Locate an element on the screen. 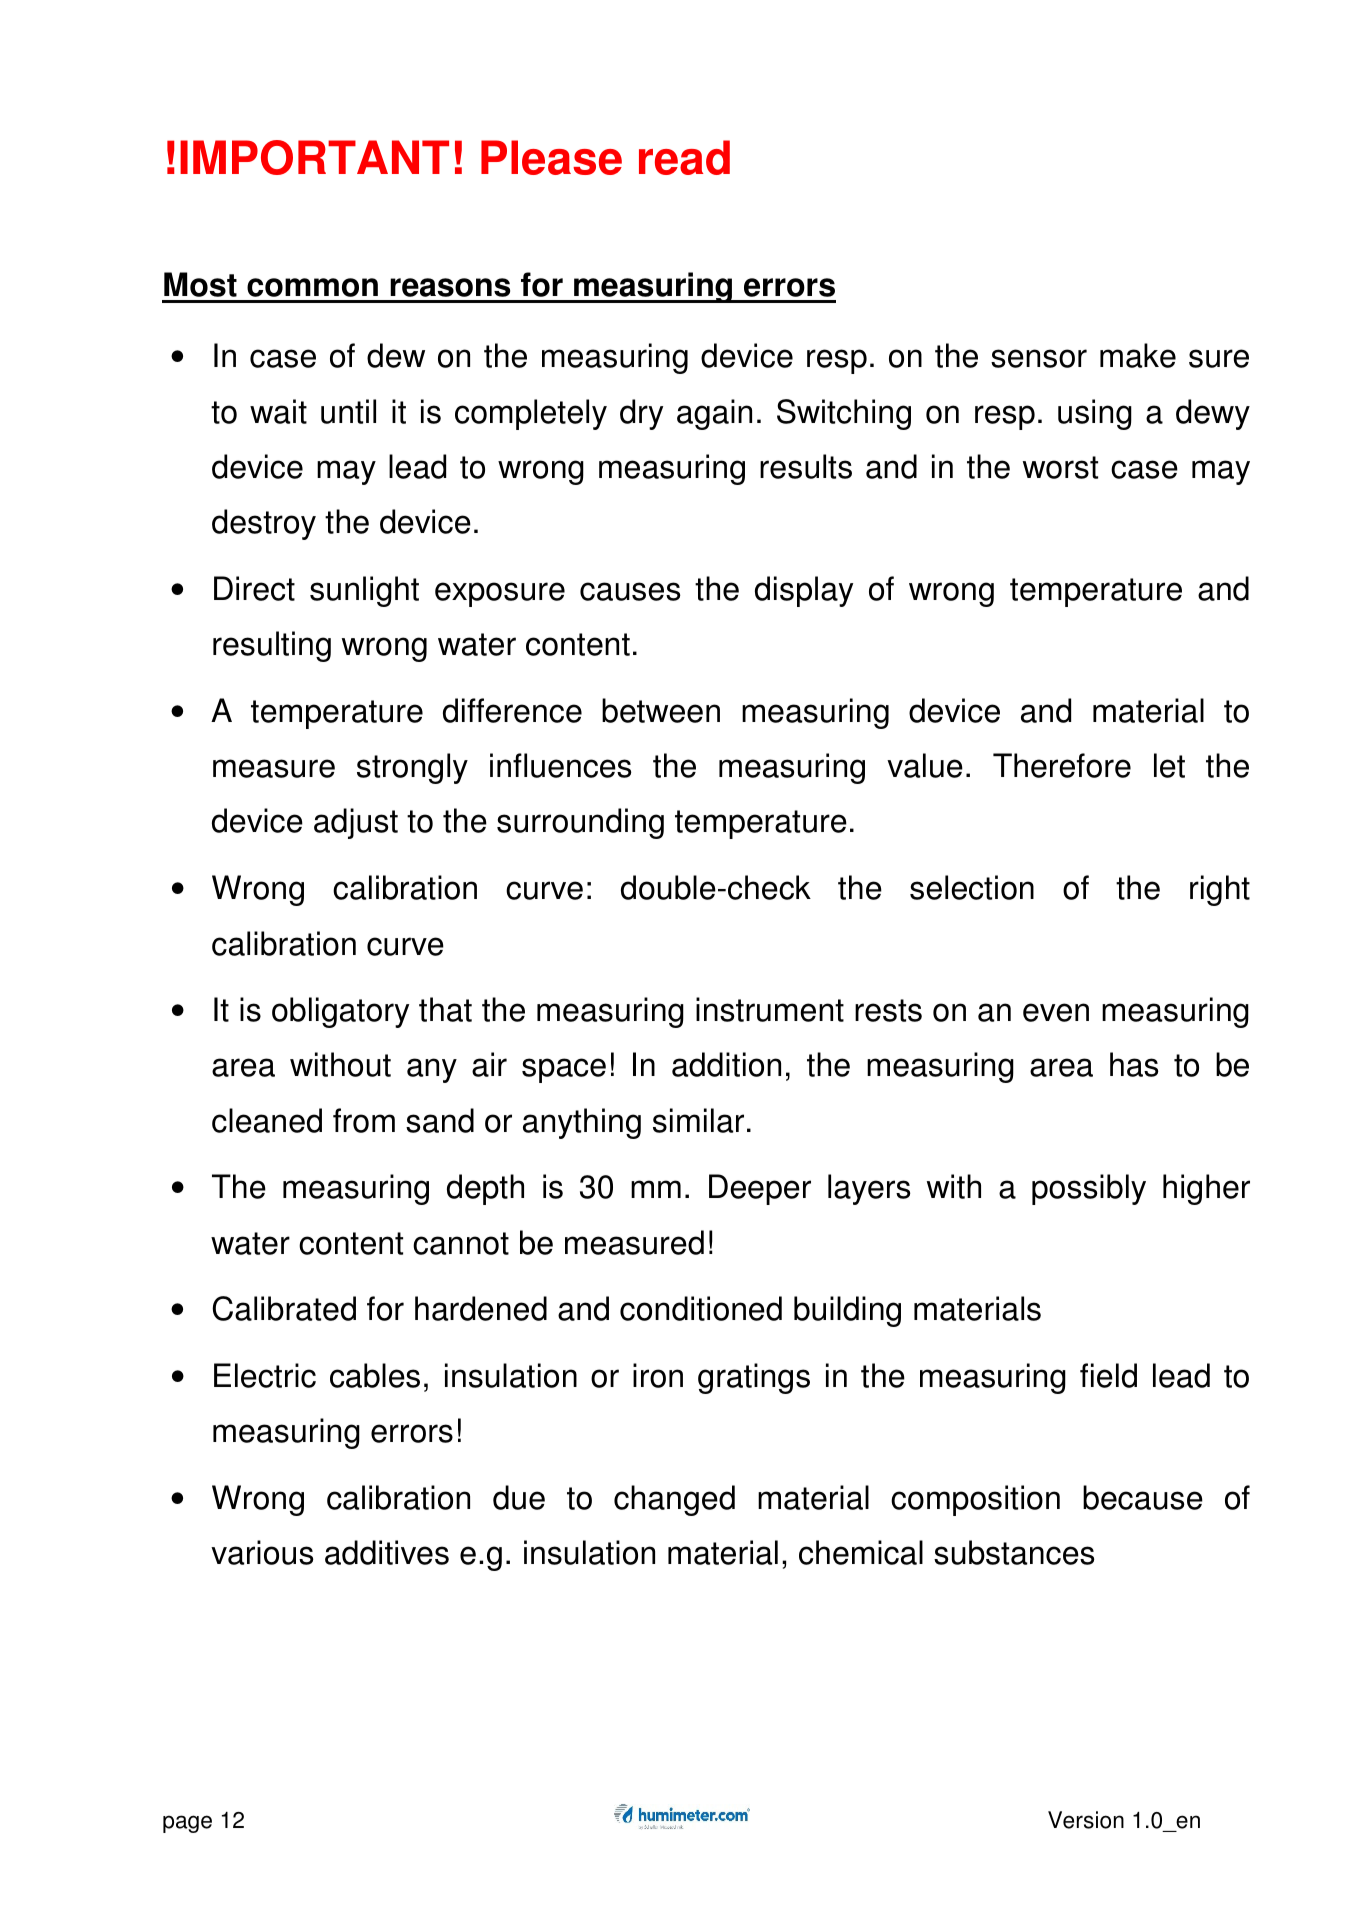 The height and width of the screenshot is (1929, 1363). make is located at coordinates (1138, 355).
